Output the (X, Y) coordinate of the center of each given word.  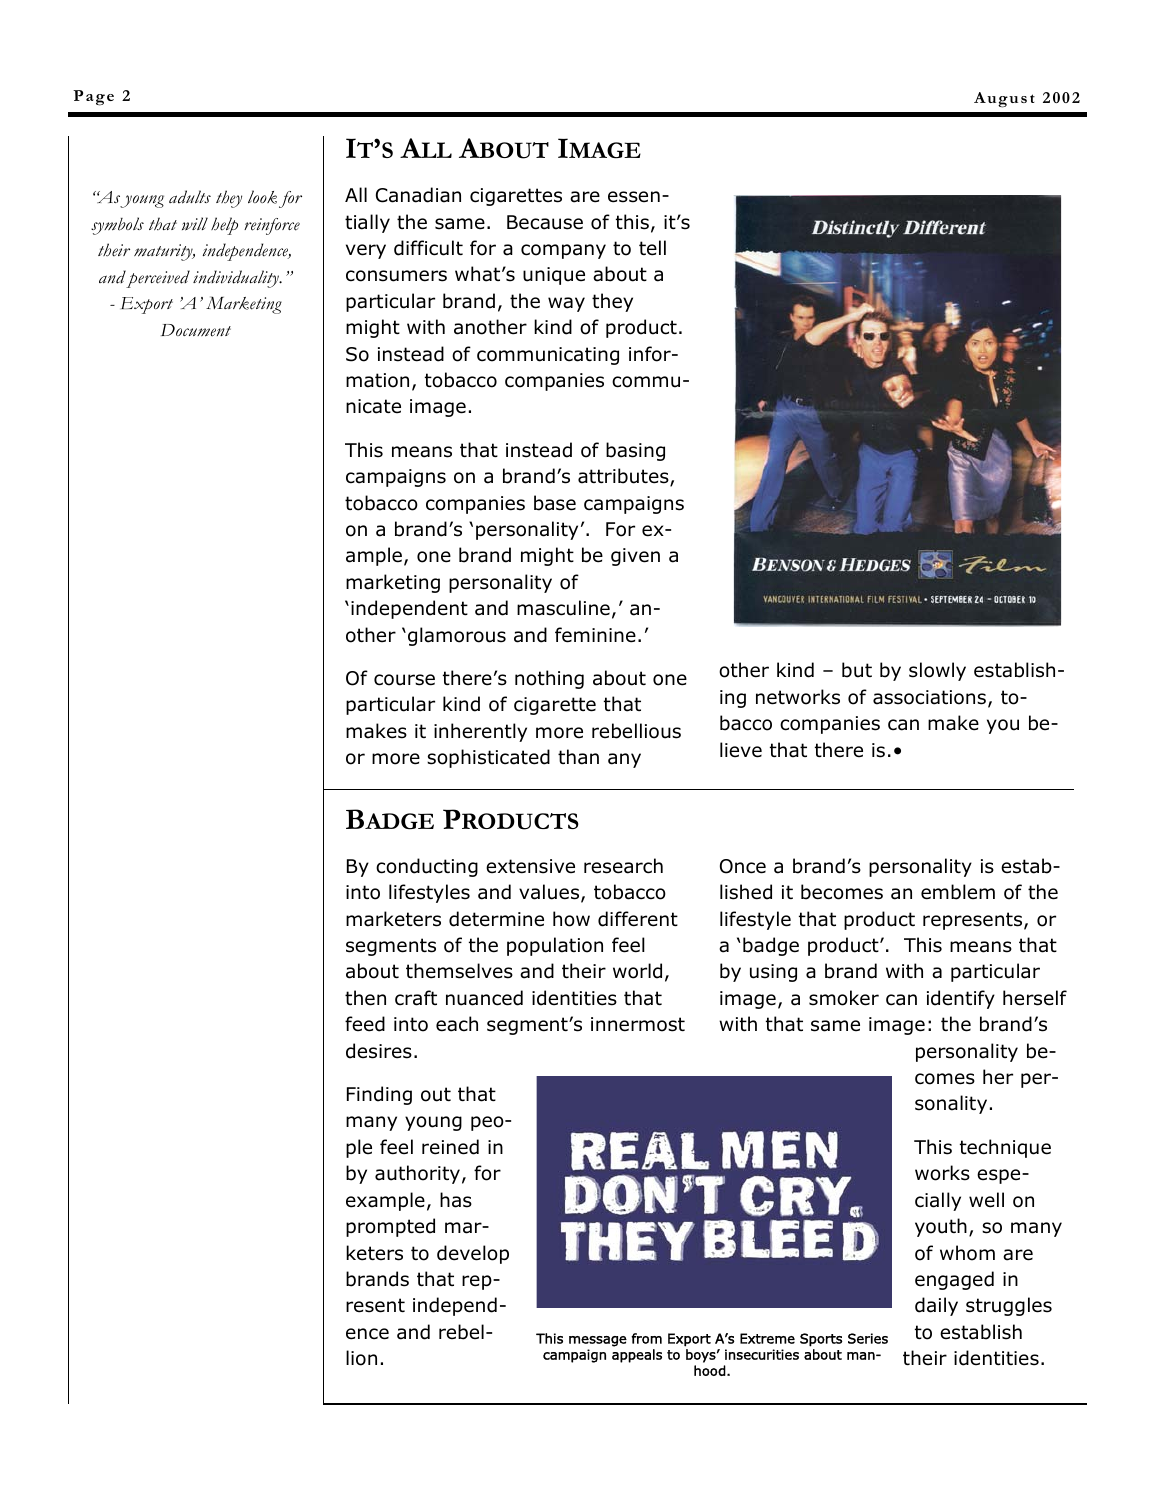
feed (365, 1024)
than (578, 757)
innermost (638, 1024)
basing (635, 451)
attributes (624, 477)
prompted (390, 1227)
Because (545, 222)
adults (190, 197)
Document (196, 330)
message (598, 1341)
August (1004, 100)
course (404, 680)
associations (931, 698)
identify (961, 999)
